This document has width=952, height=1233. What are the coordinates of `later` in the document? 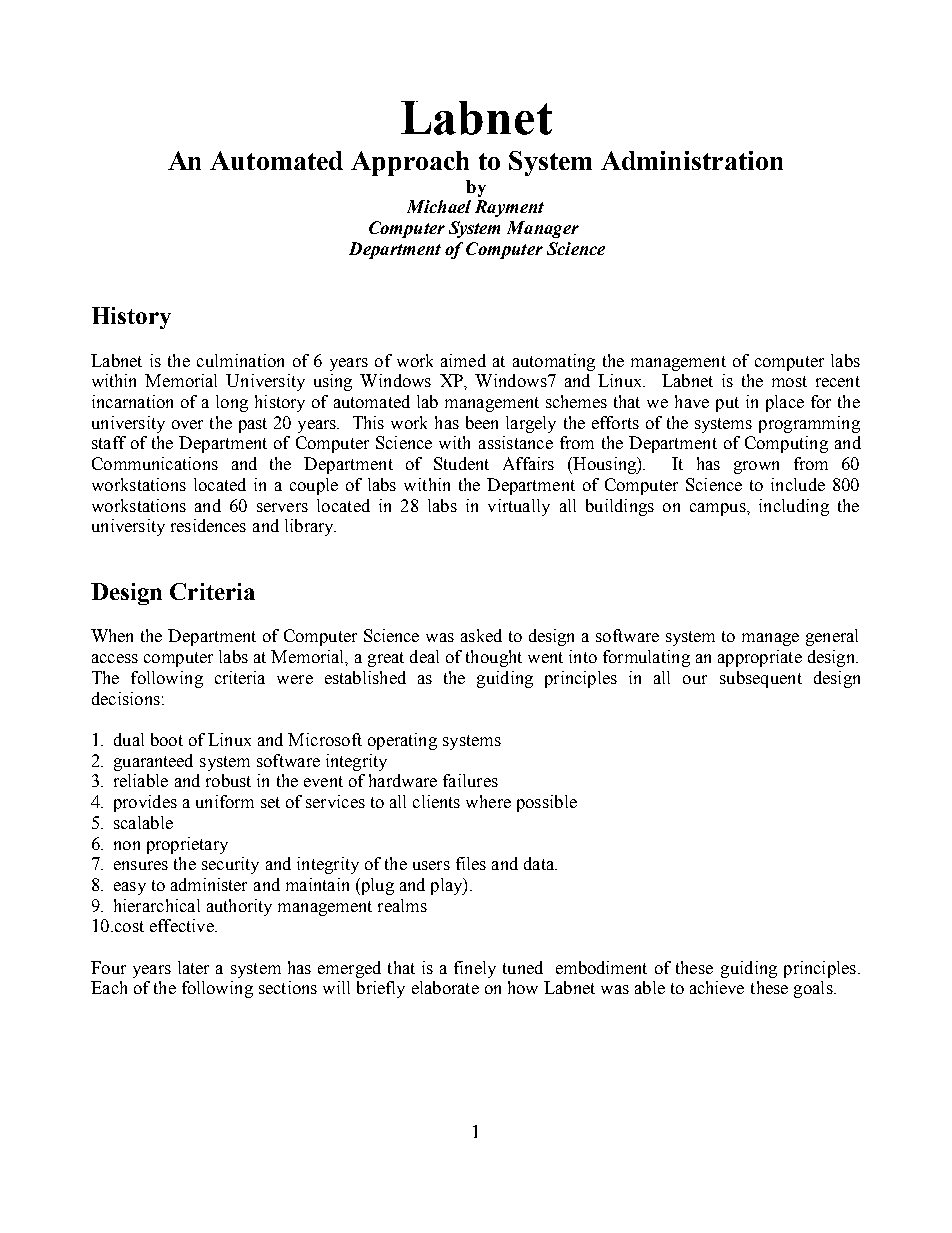 It's located at (193, 967).
